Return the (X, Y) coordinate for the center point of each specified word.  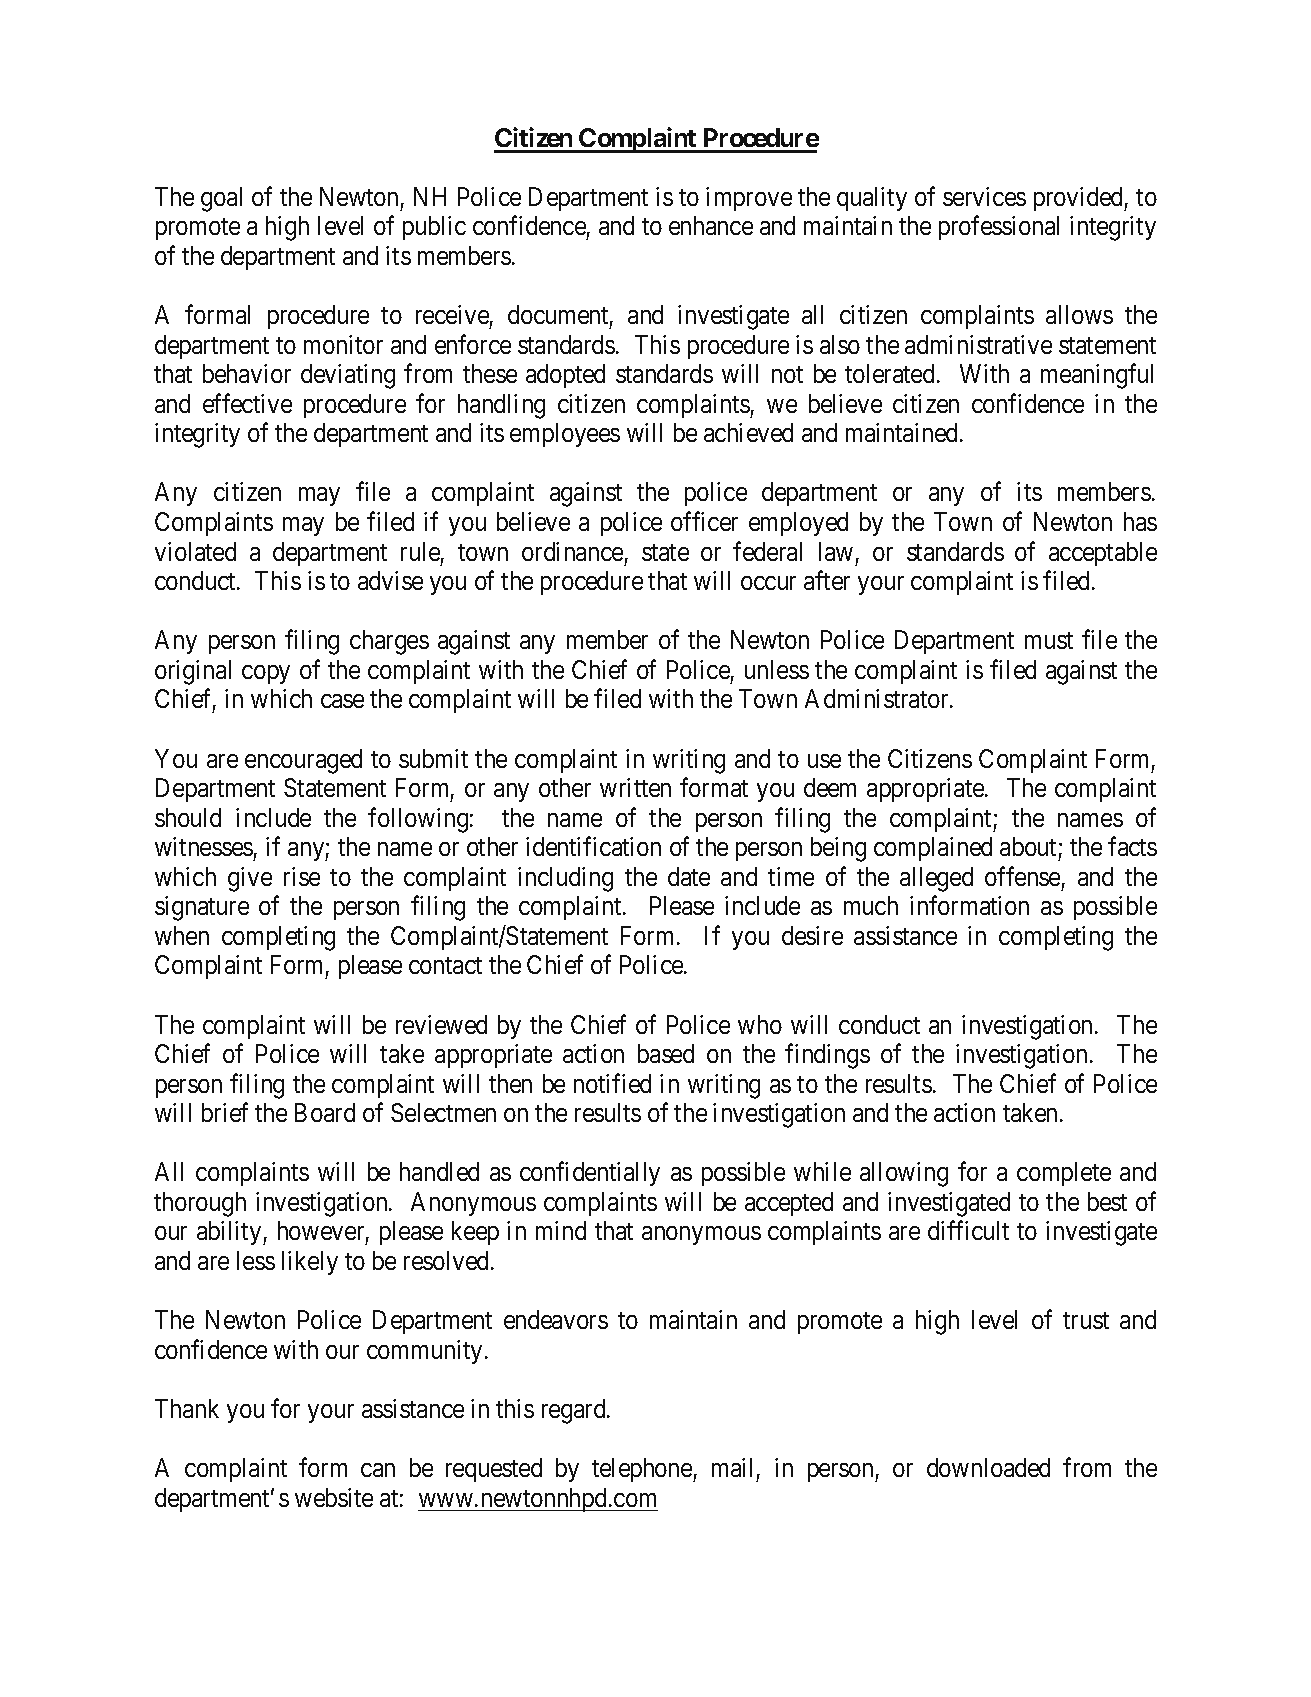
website (334, 1497)
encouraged (303, 761)
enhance (711, 225)
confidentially (590, 1174)
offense (1022, 876)
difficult (968, 1230)
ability (230, 1233)
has (1140, 521)
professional (999, 228)
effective (247, 403)
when (182, 935)
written (635, 787)
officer (704, 521)
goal (221, 199)
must (1049, 640)
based (666, 1053)
